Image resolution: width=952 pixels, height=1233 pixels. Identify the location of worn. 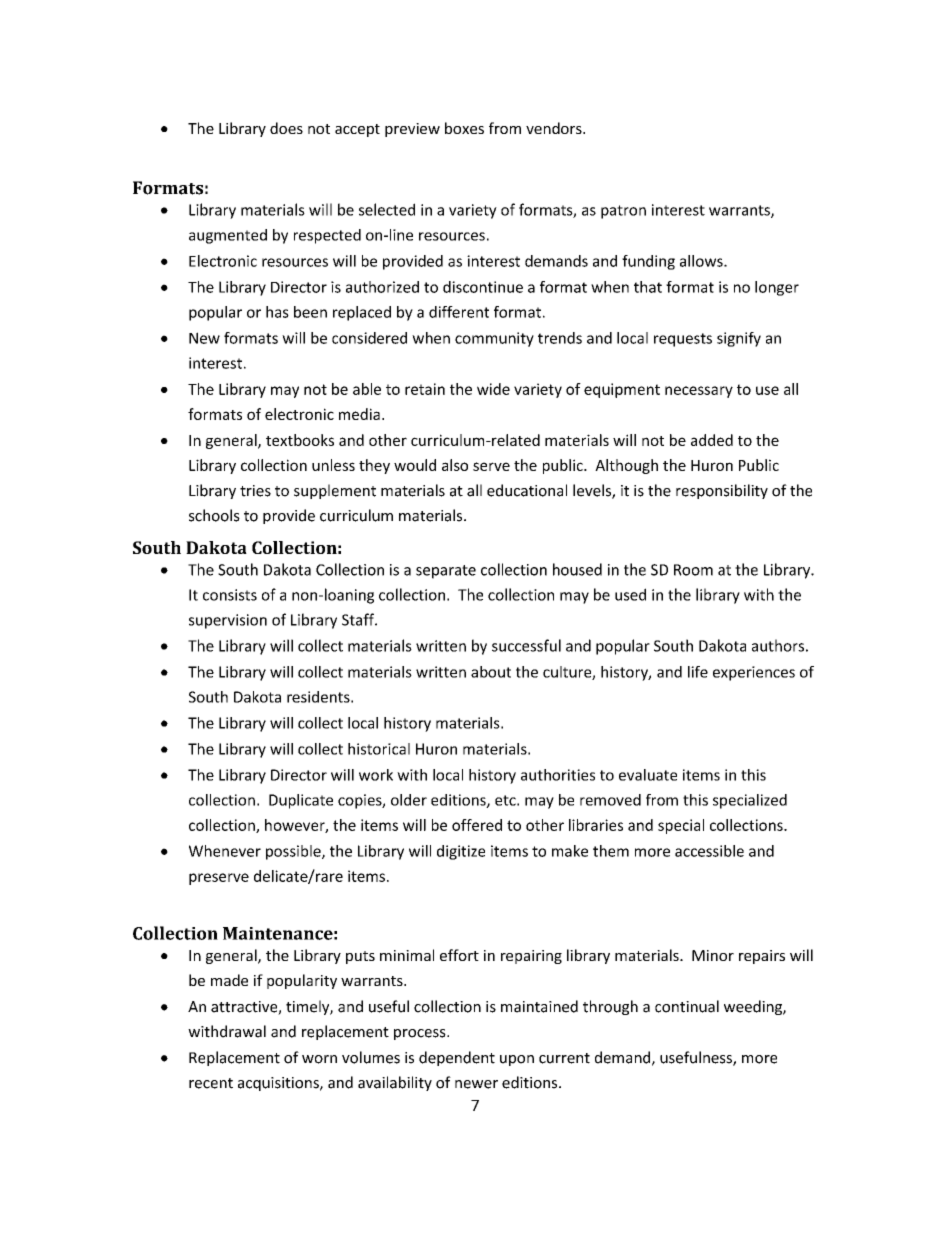
(319, 1059).
